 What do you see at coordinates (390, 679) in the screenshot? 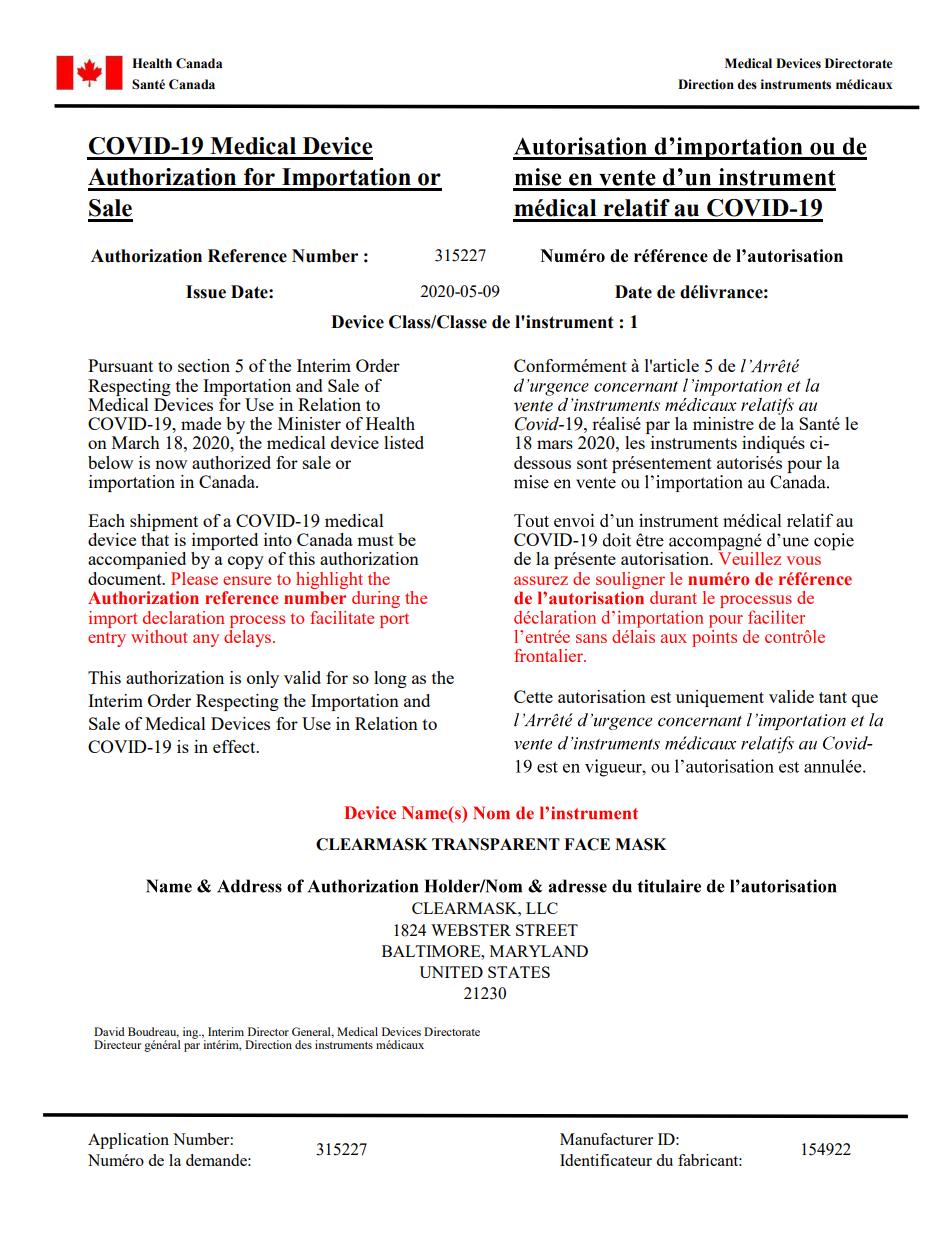
I see `long` at bounding box center [390, 679].
